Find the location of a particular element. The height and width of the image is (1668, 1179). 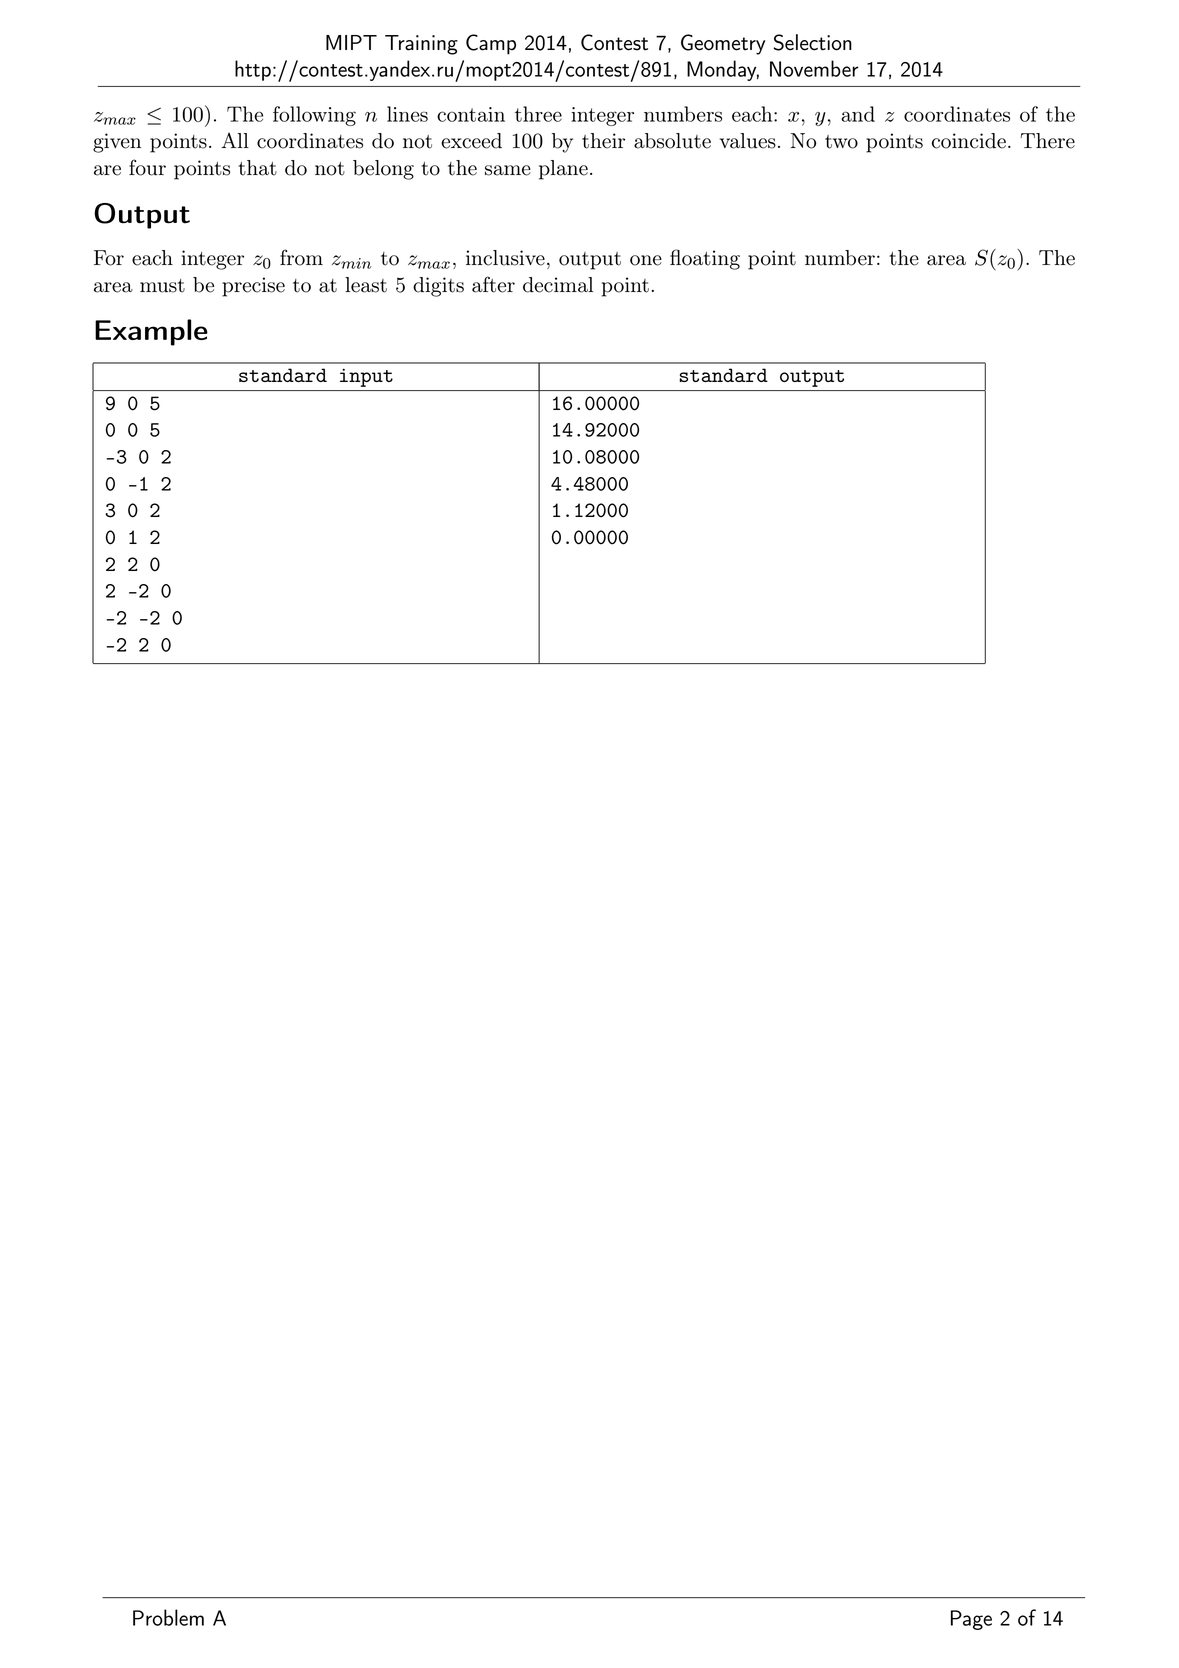

Problem is located at coordinates (168, 1617).
